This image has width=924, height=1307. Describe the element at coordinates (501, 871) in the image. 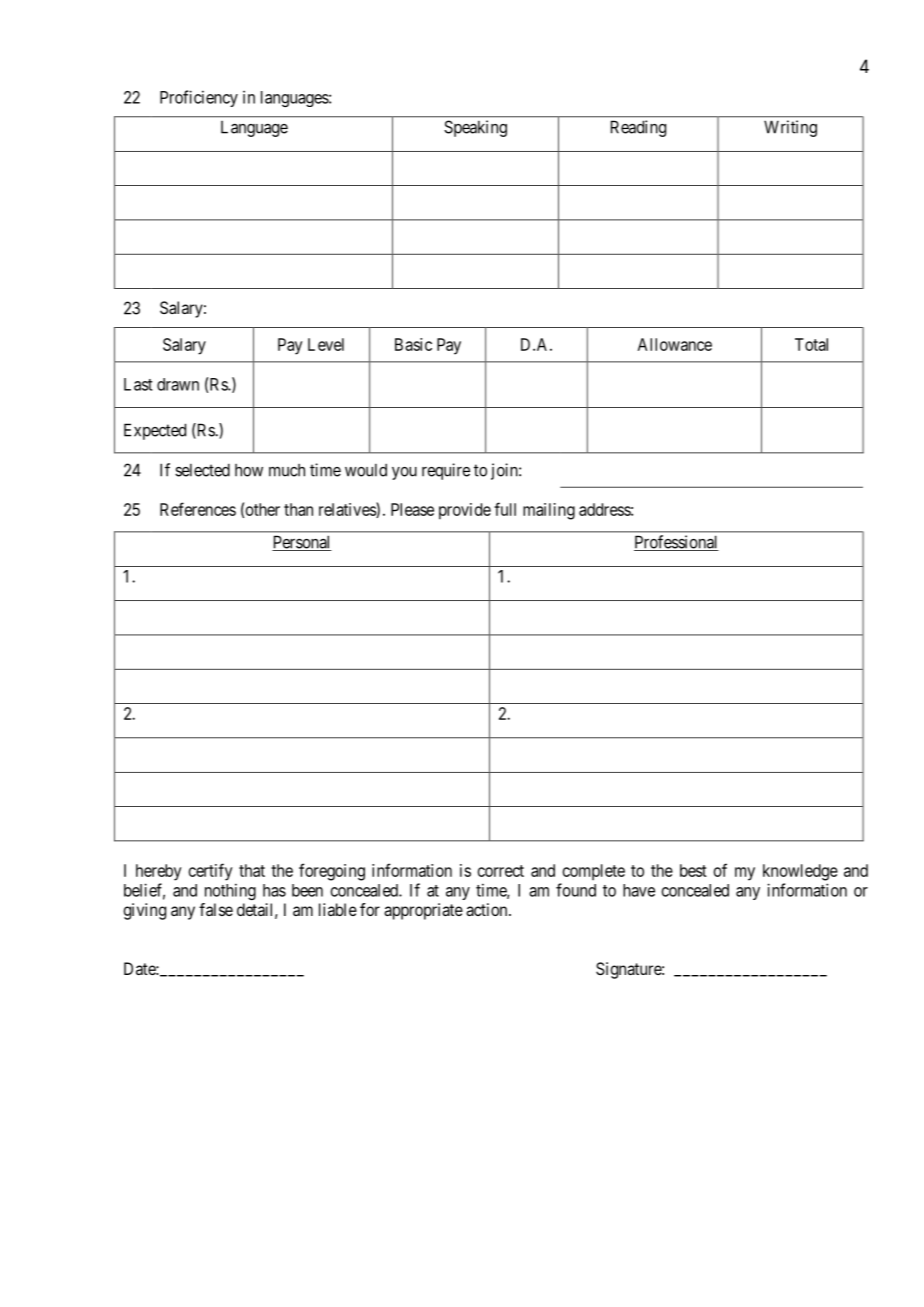

I see `correct` at that location.
